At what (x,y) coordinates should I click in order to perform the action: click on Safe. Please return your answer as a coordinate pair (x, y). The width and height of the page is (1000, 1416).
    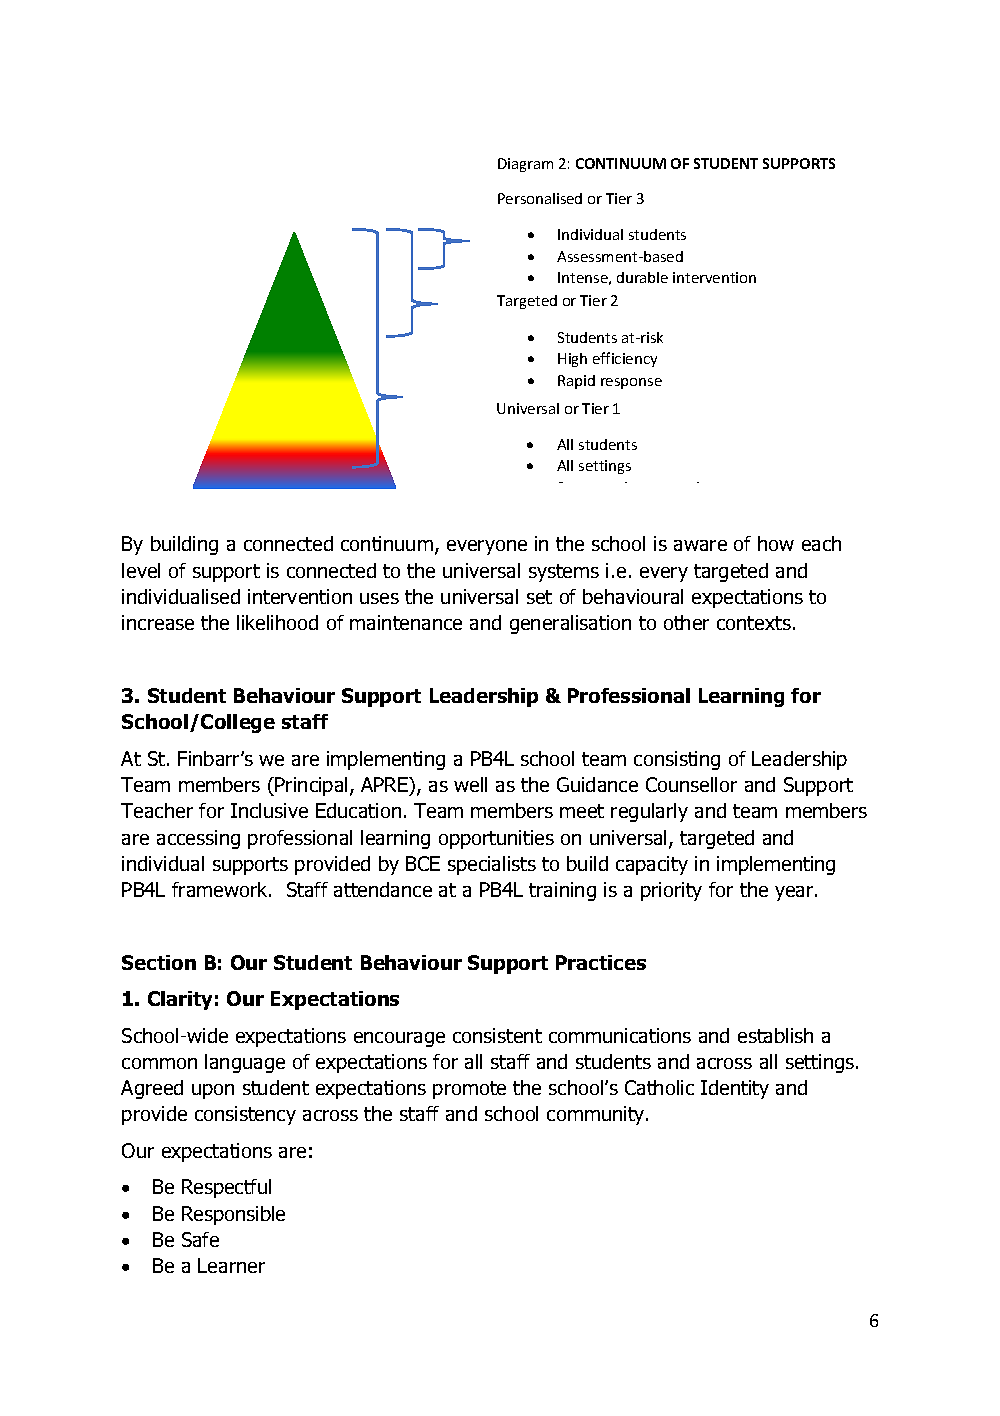
    Looking at the image, I should click on (200, 1239).
